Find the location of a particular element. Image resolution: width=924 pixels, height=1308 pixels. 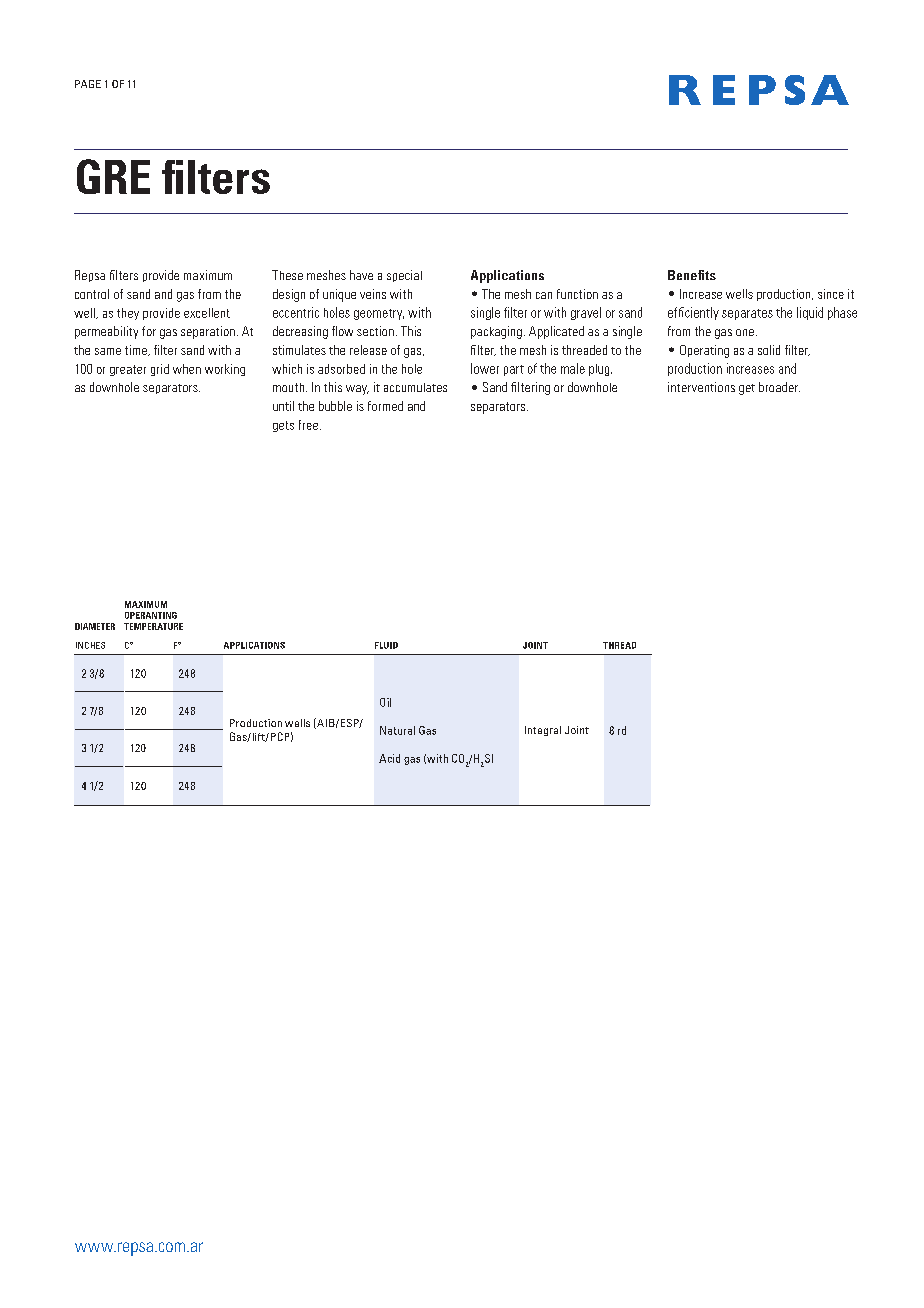

gets is located at coordinates (283, 426).
